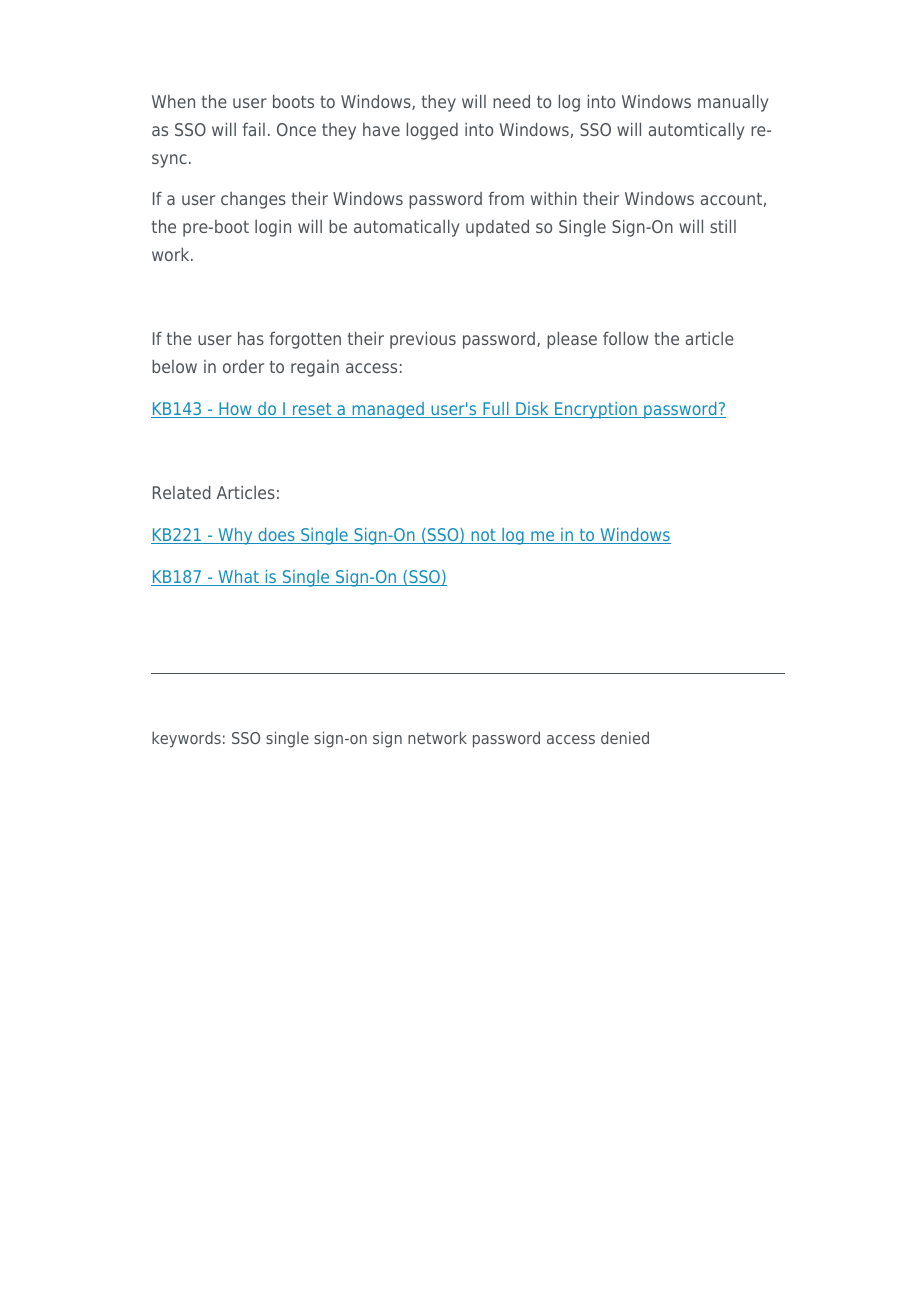  I want to click on keywords, so click(186, 739).
